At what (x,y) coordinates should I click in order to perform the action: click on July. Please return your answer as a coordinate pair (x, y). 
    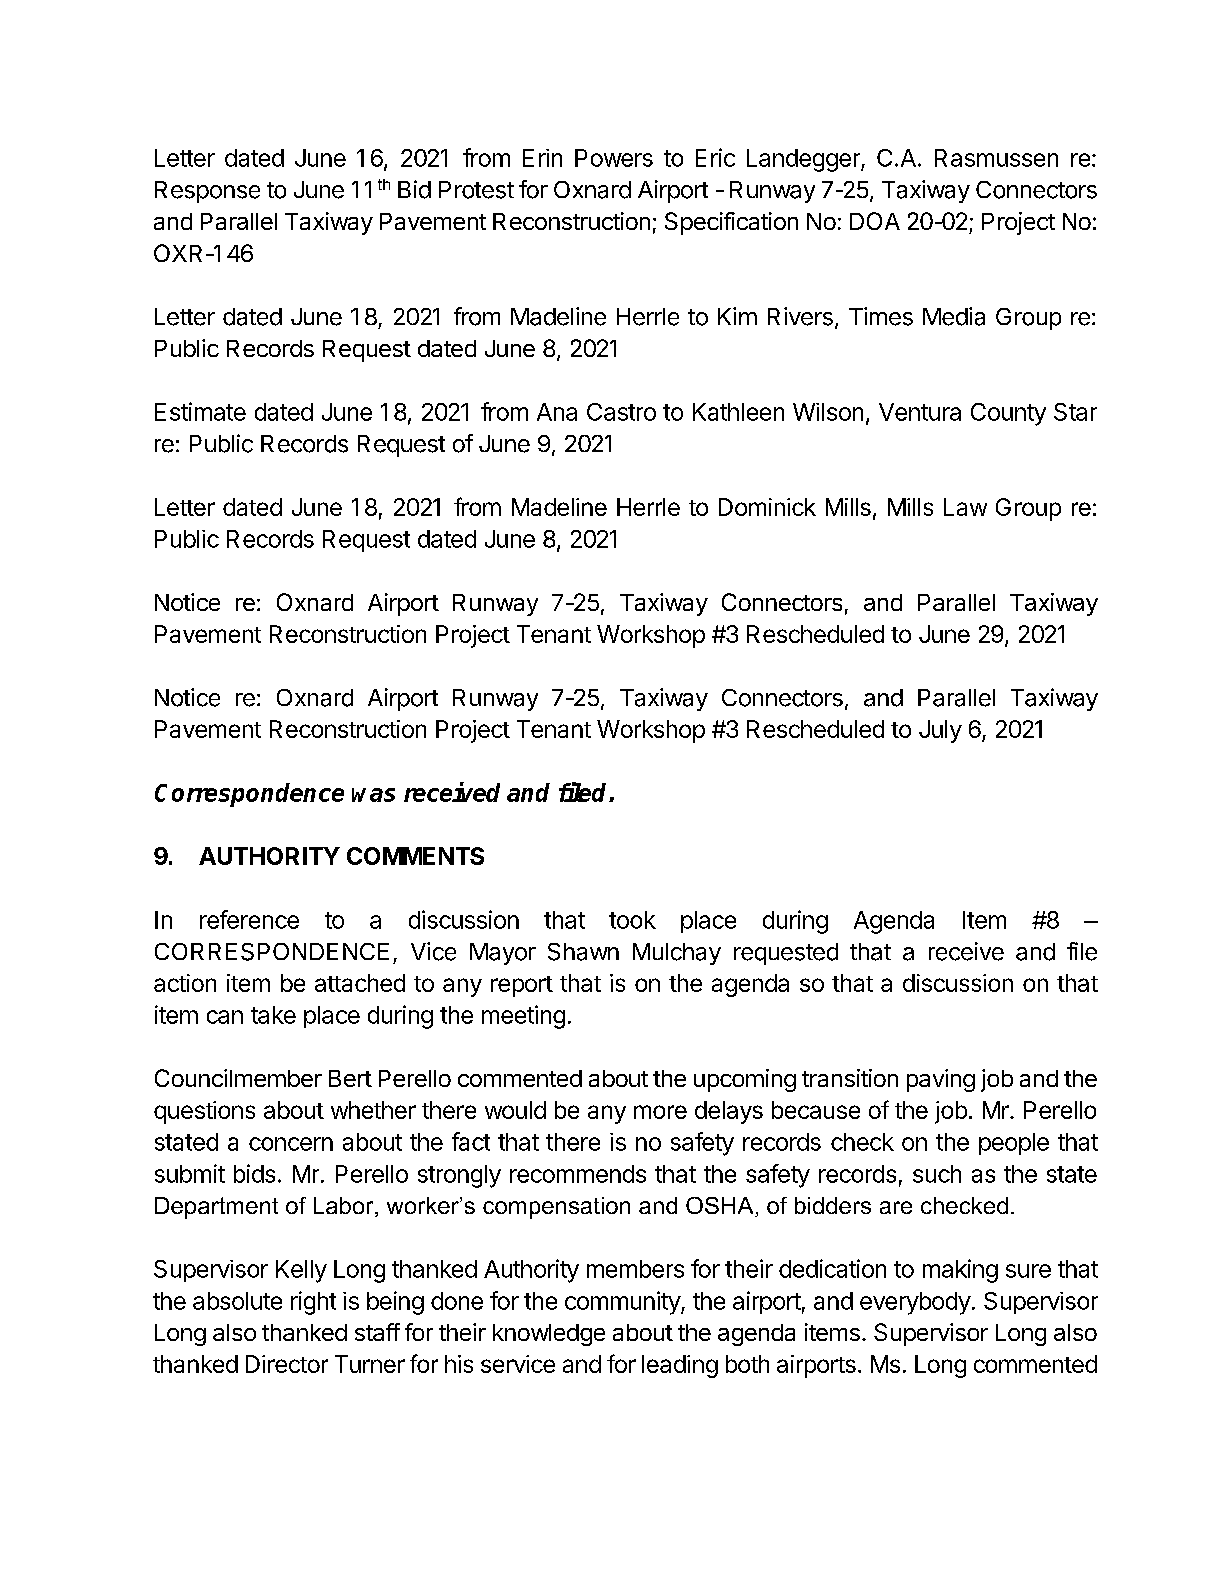
    Looking at the image, I should click on (940, 731).
